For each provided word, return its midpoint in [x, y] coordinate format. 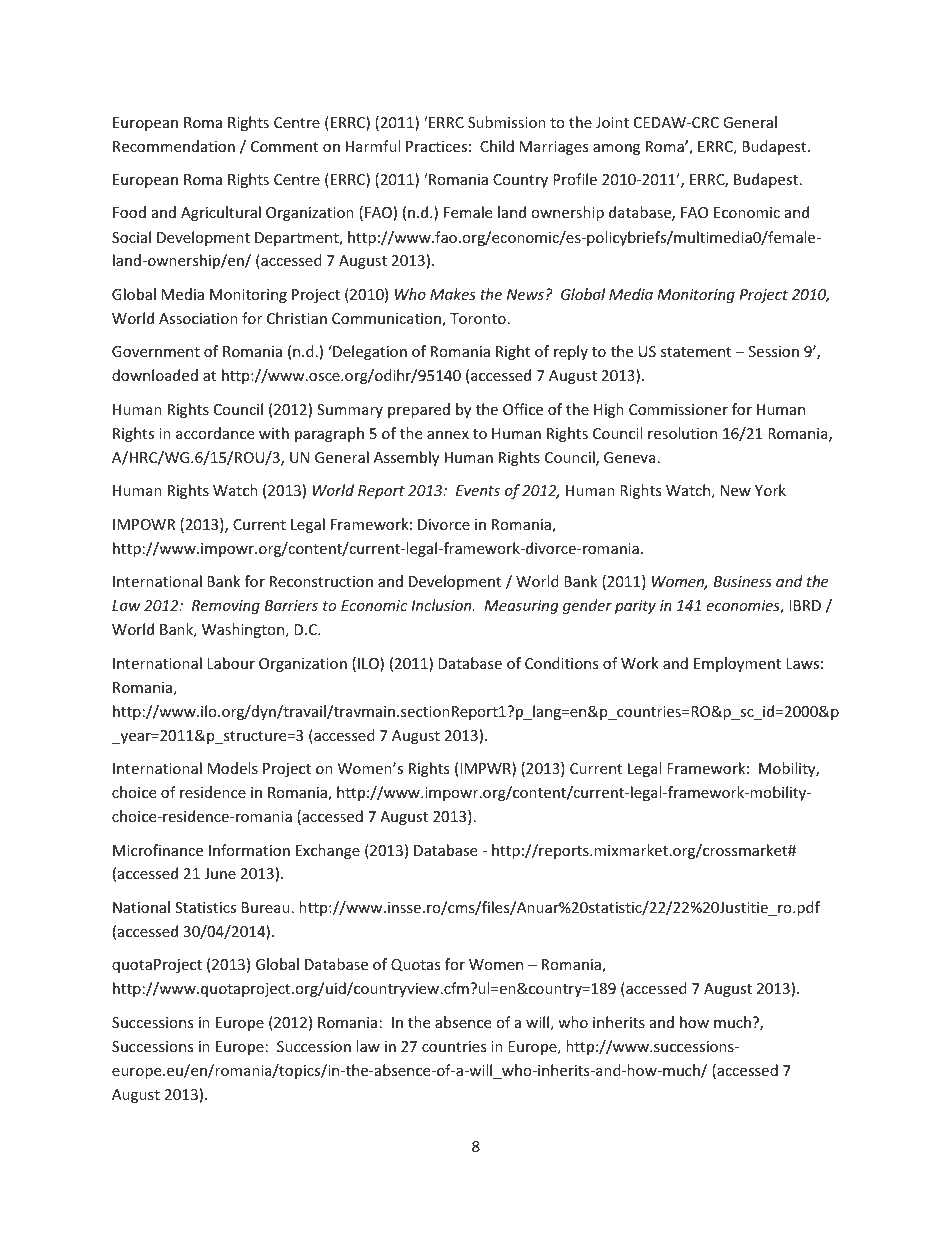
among [616, 149]
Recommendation [174, 146]
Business [743, 581]
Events [478, 490]
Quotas [416, 965]
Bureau [266, 907]
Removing [226, 607]
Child [497, 146]
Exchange [328, 851]
